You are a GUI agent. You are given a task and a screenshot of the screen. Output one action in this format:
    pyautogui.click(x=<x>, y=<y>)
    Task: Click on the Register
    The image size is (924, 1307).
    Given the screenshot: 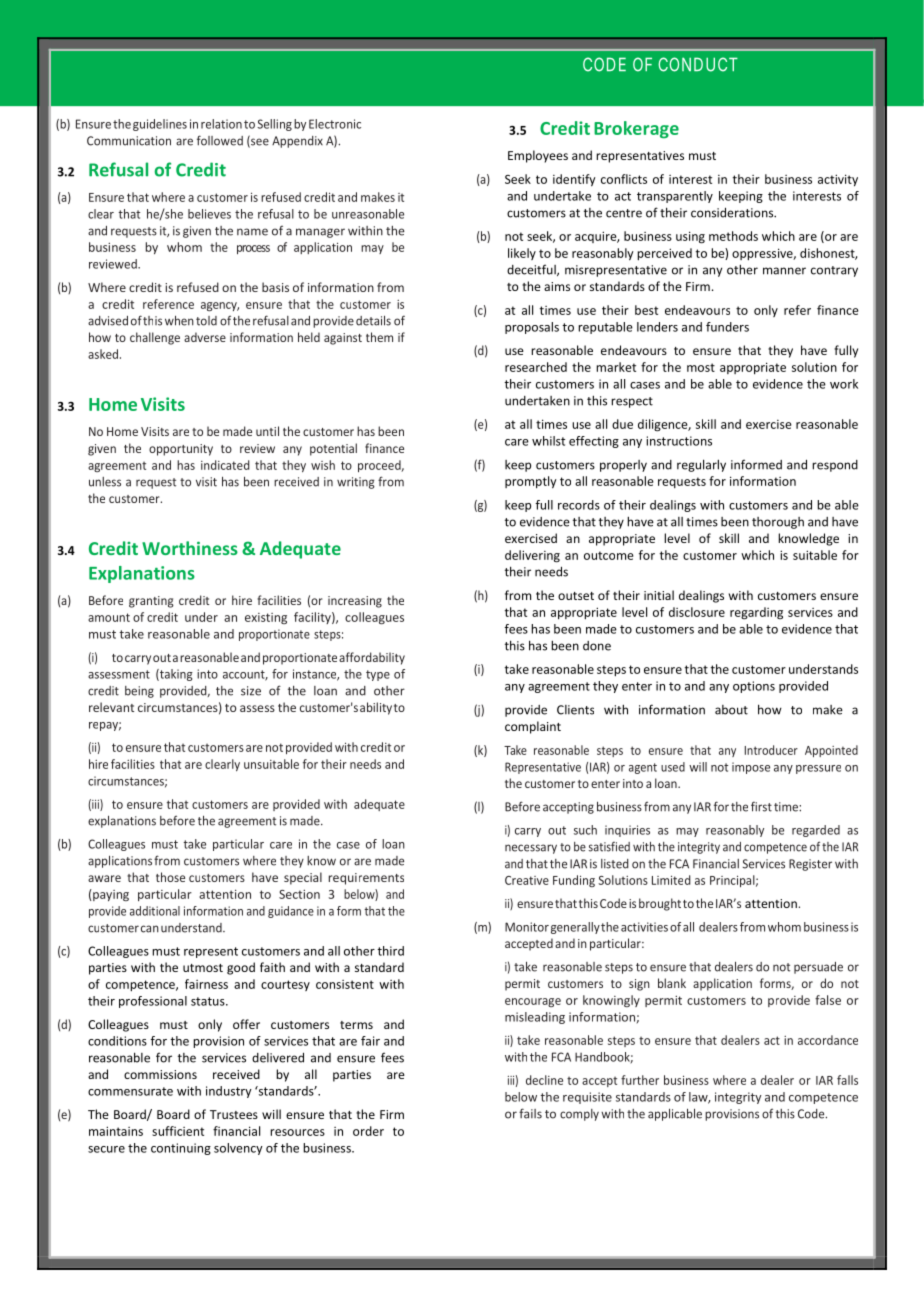 What is the action you would take?
    pyautogui.click(x=810, y=865)
